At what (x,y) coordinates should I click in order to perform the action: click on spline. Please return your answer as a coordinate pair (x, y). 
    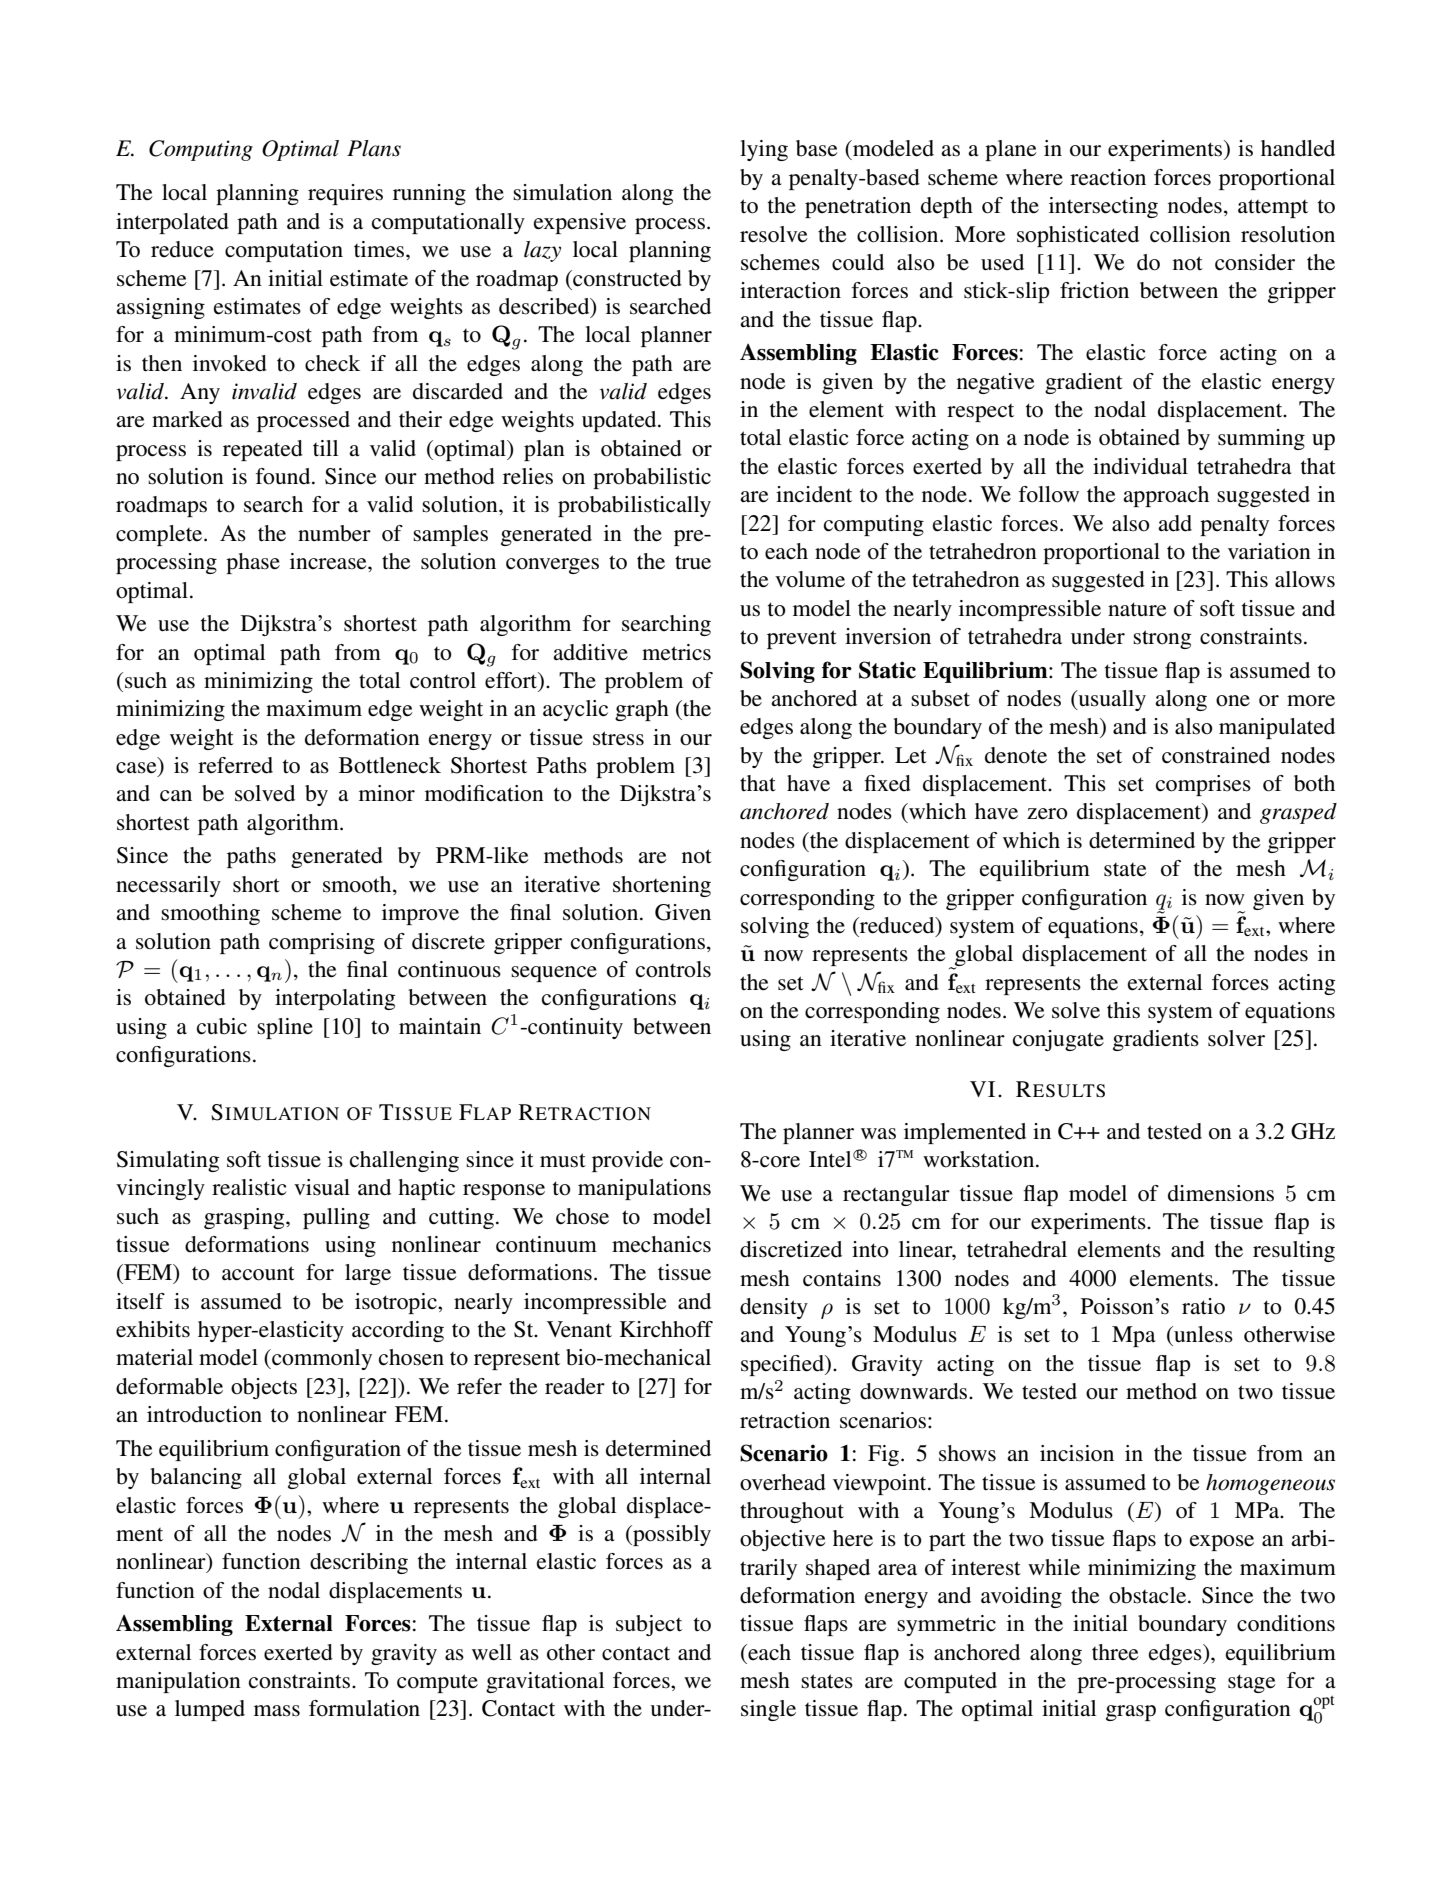
    Looking at the image, I should click on (285, 1028).
